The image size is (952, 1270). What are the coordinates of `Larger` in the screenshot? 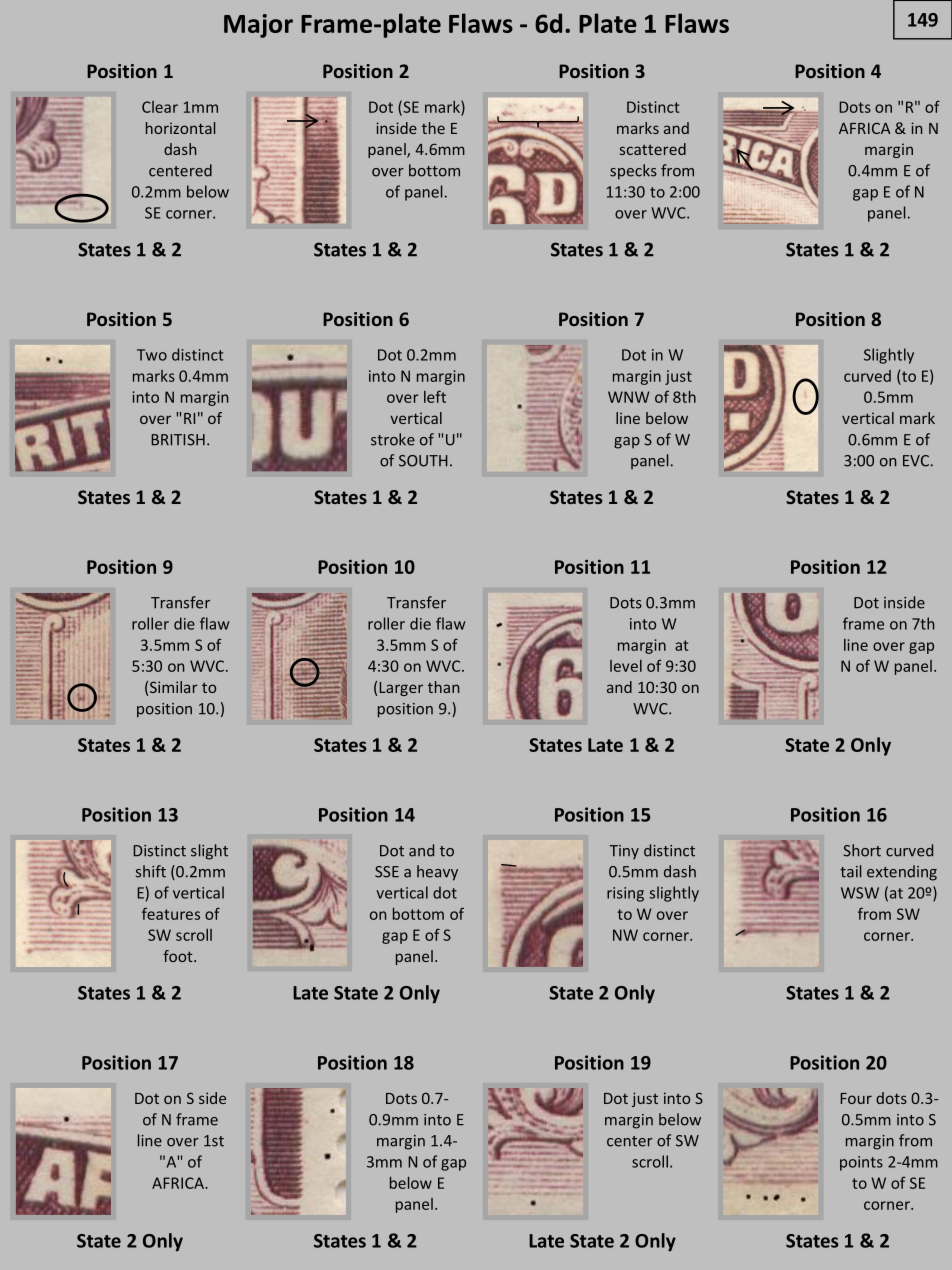 It's located at (401, 689).
